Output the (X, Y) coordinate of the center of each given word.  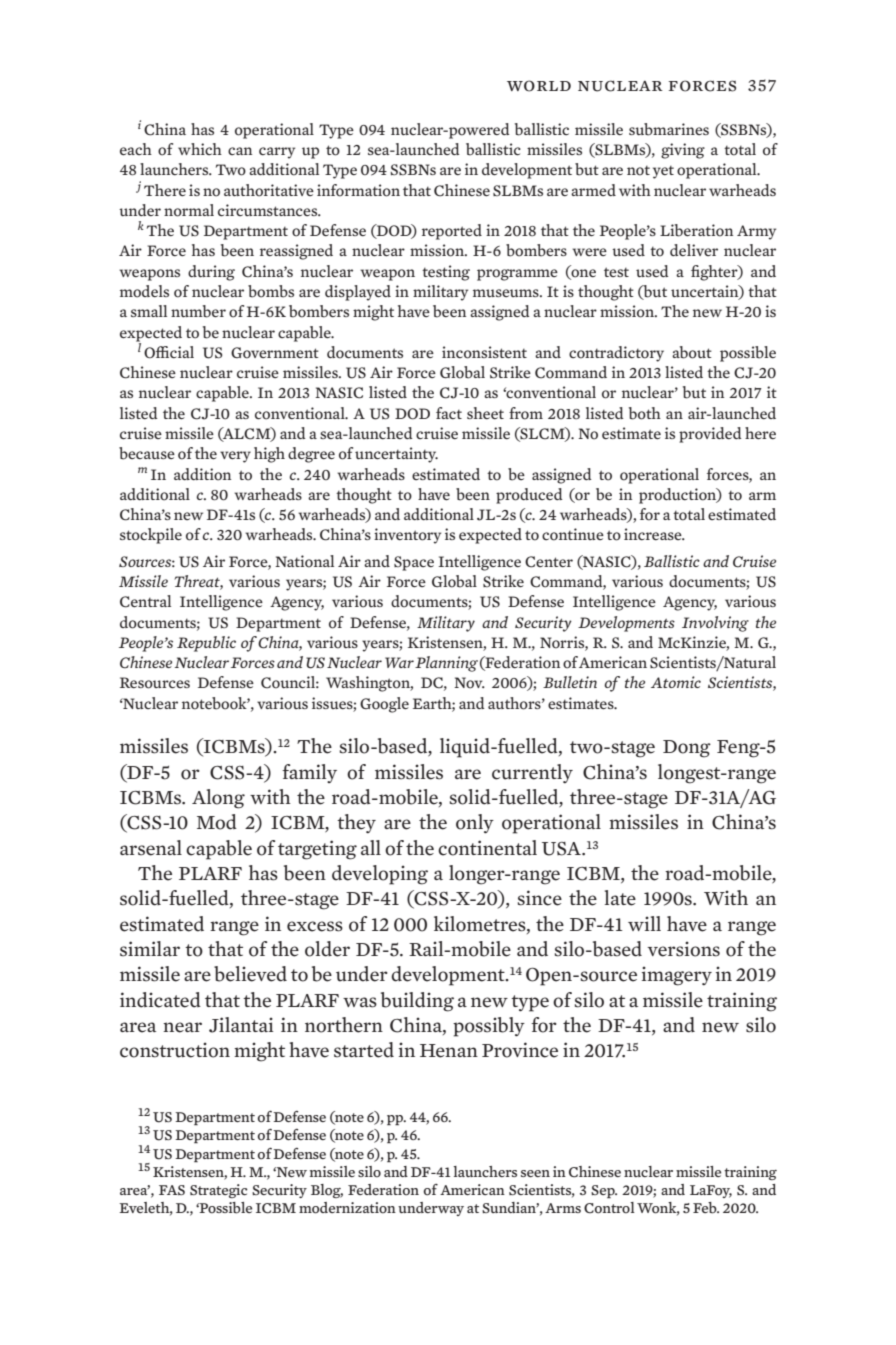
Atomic (676, 682)
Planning (446, 664)
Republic (206, 644)
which (200, 149)
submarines (669, 129)
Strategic (219, 1191)
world (539, 86)
